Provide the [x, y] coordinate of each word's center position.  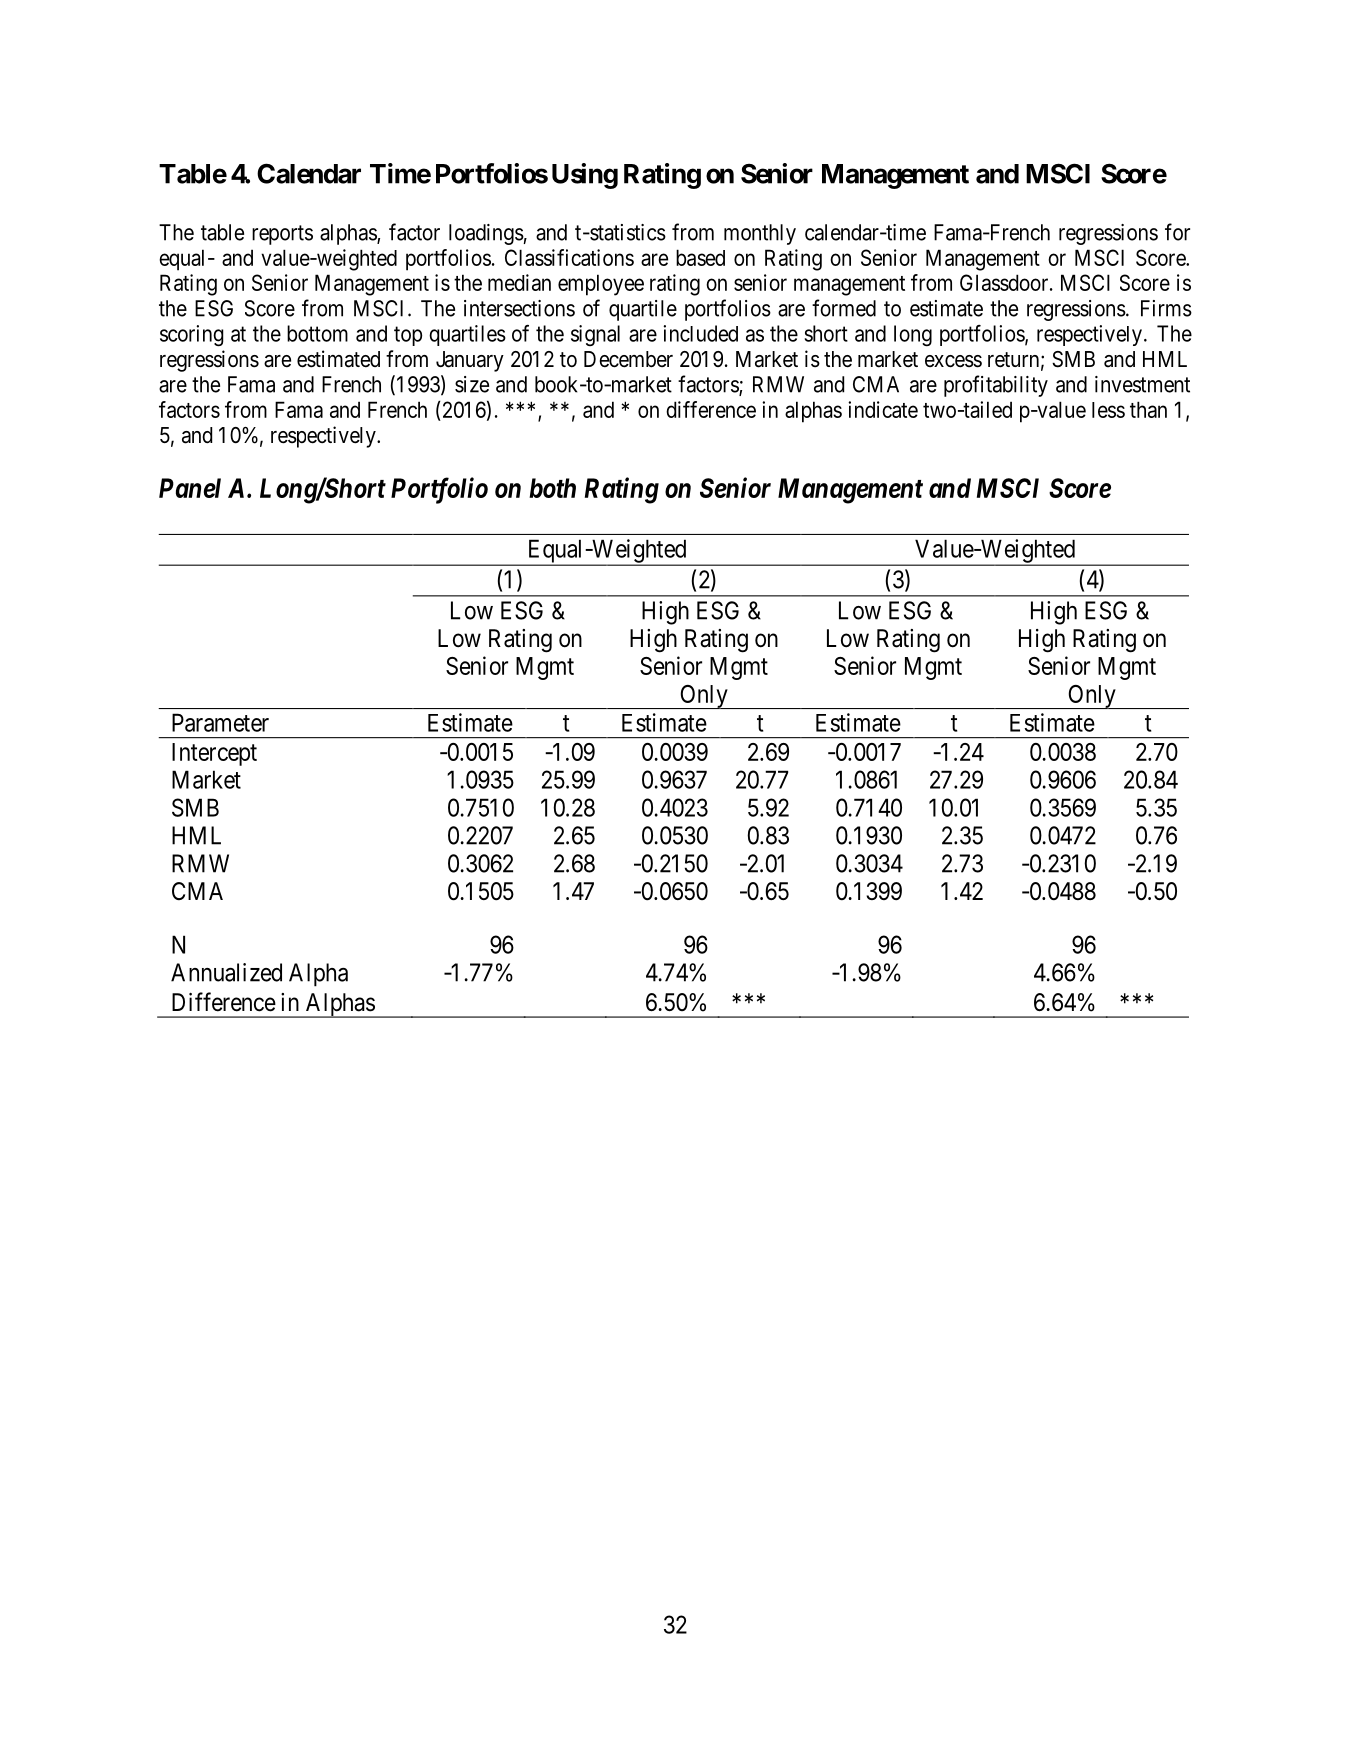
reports [282, 235]
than [1148, 409]
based [700, 257]
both [552, 488]
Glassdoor [1005, 282]
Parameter [220, 722]
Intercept [214, 754]
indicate [883, 409]
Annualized [226, 972]
